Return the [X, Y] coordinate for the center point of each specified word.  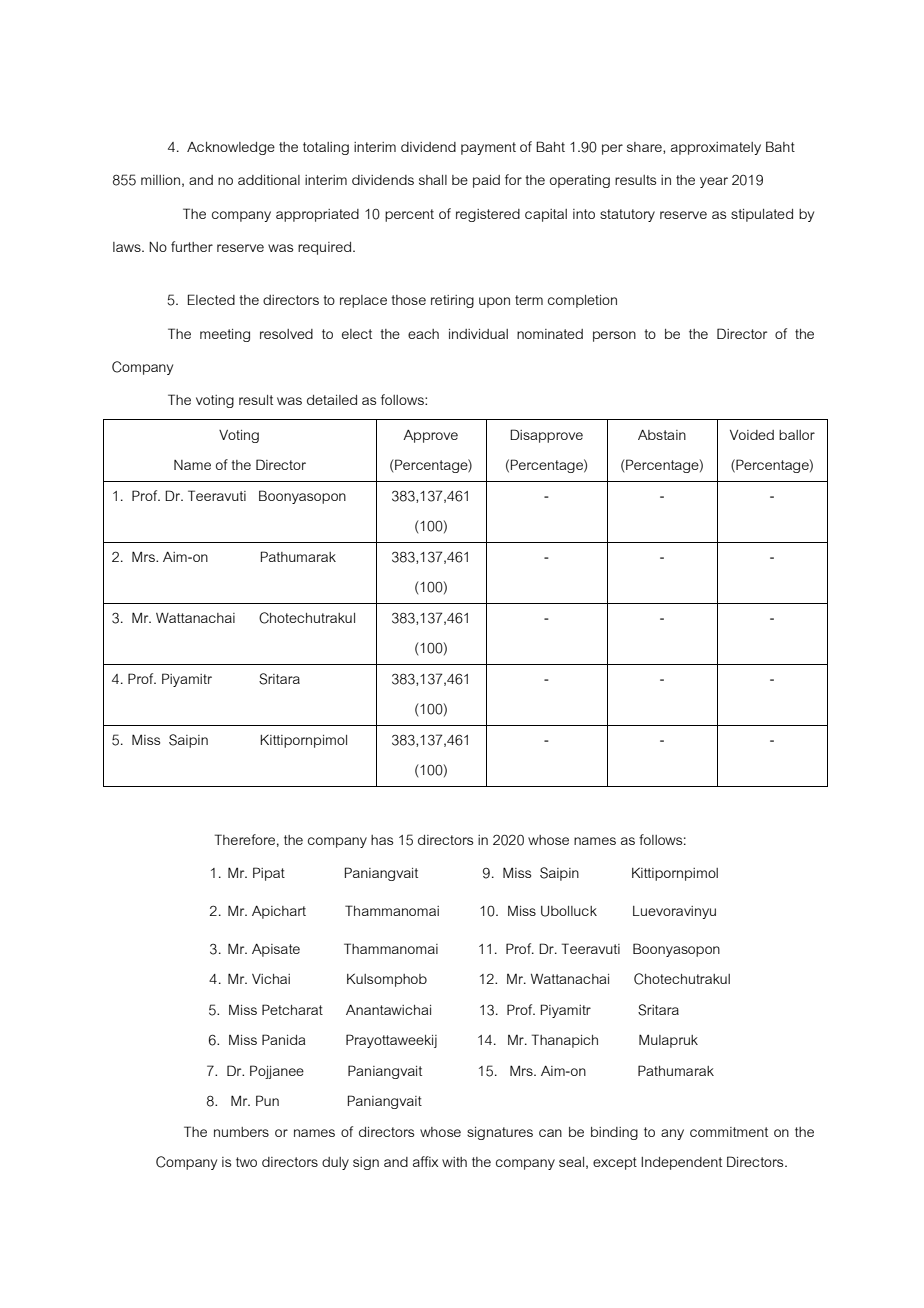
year [714, 182]
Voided [752, 435]
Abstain [662, 435]
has [382, 840]
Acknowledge [231, 148]
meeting [225, 335]
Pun [267, 1100]
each [423, 334]
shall [433, 180]
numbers [241, 1132]
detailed [332, 400]
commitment [729, 1132]
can [550, 1133]
